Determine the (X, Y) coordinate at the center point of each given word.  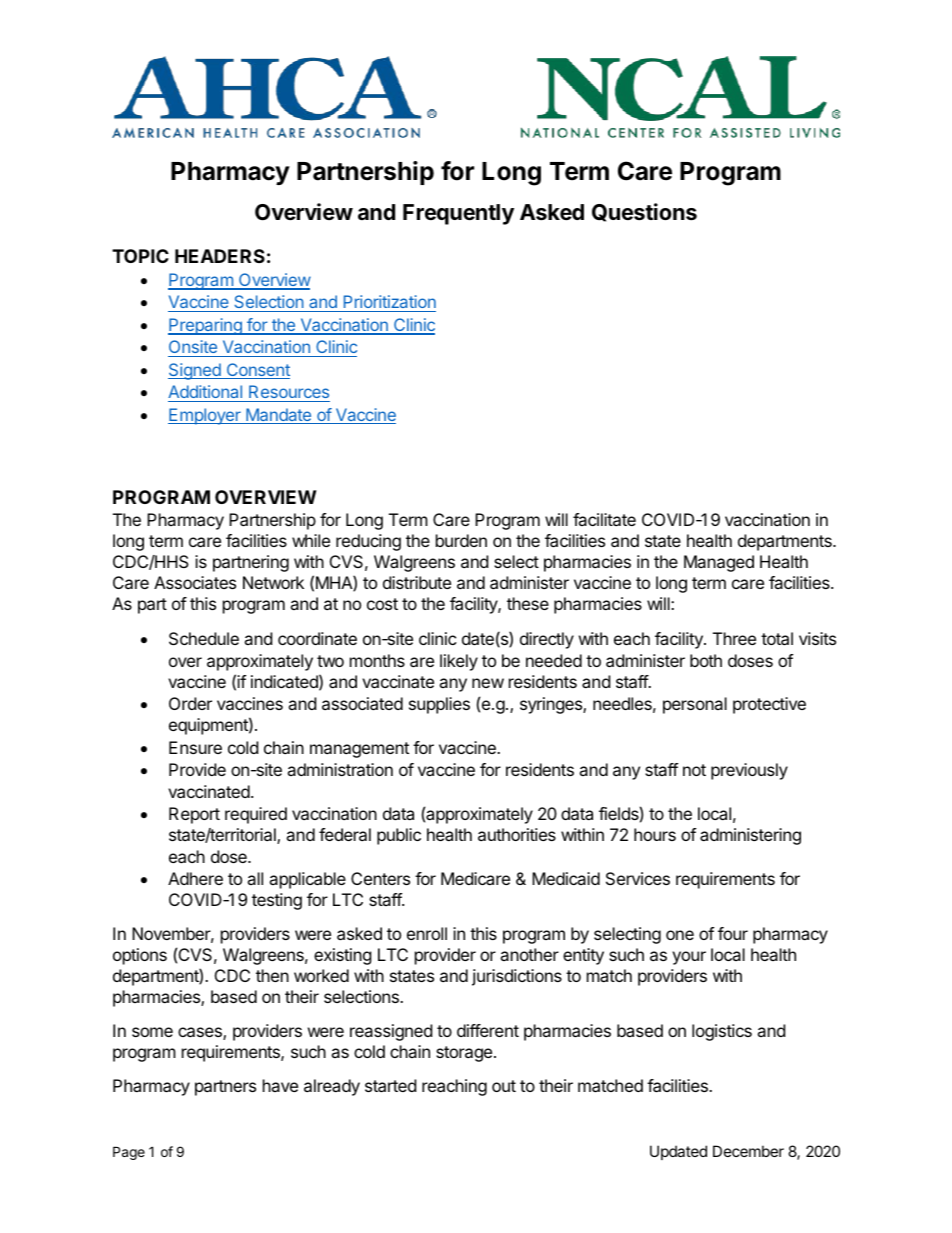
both (706, 660)
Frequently (458, 214)
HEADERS (220, 256)
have (280, 1085)
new (488, 683)
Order (190, 703)
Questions (644, 212)
